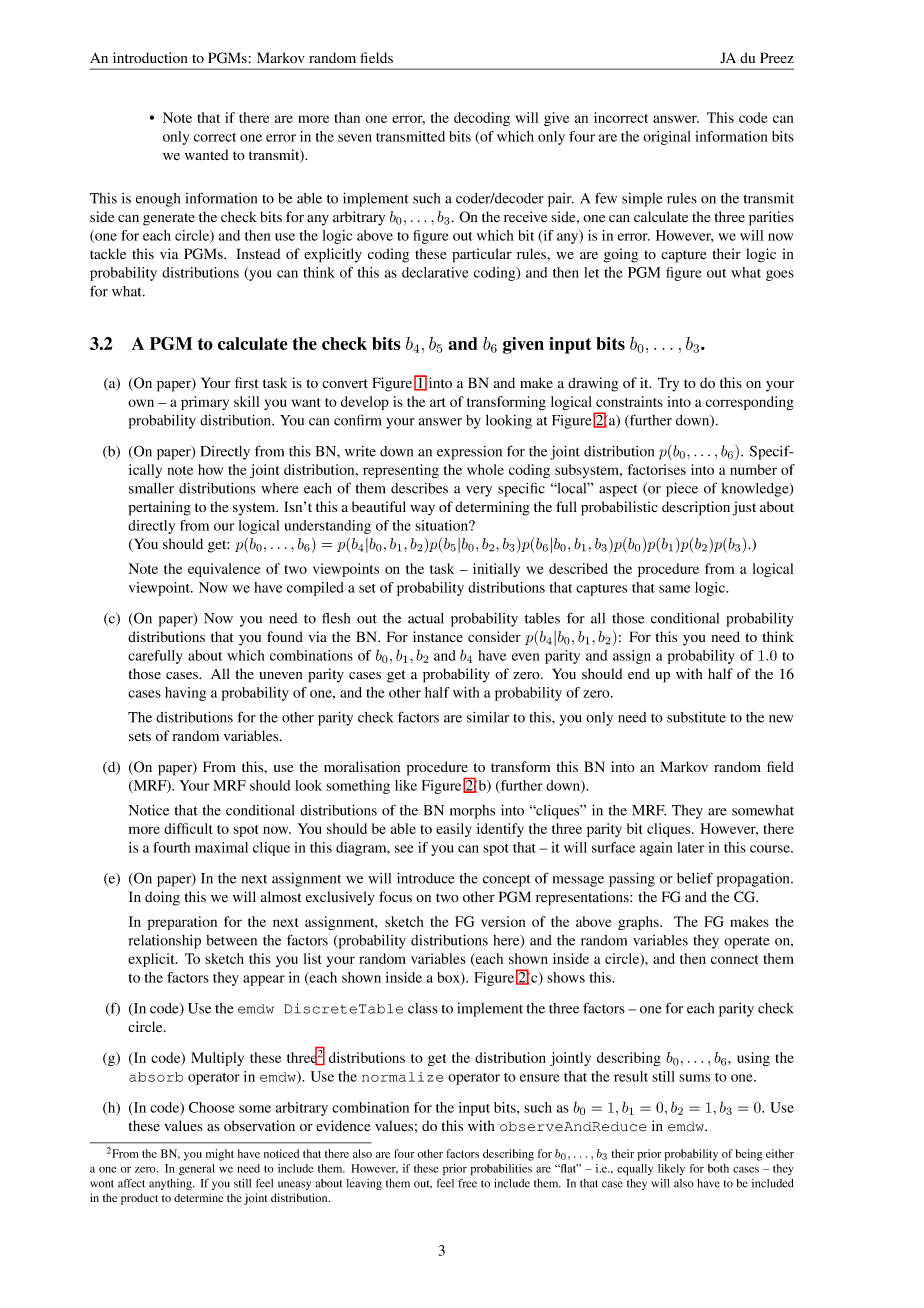 This image has height=1308, width=924. I want to click on difficult, so click(188, 828).
